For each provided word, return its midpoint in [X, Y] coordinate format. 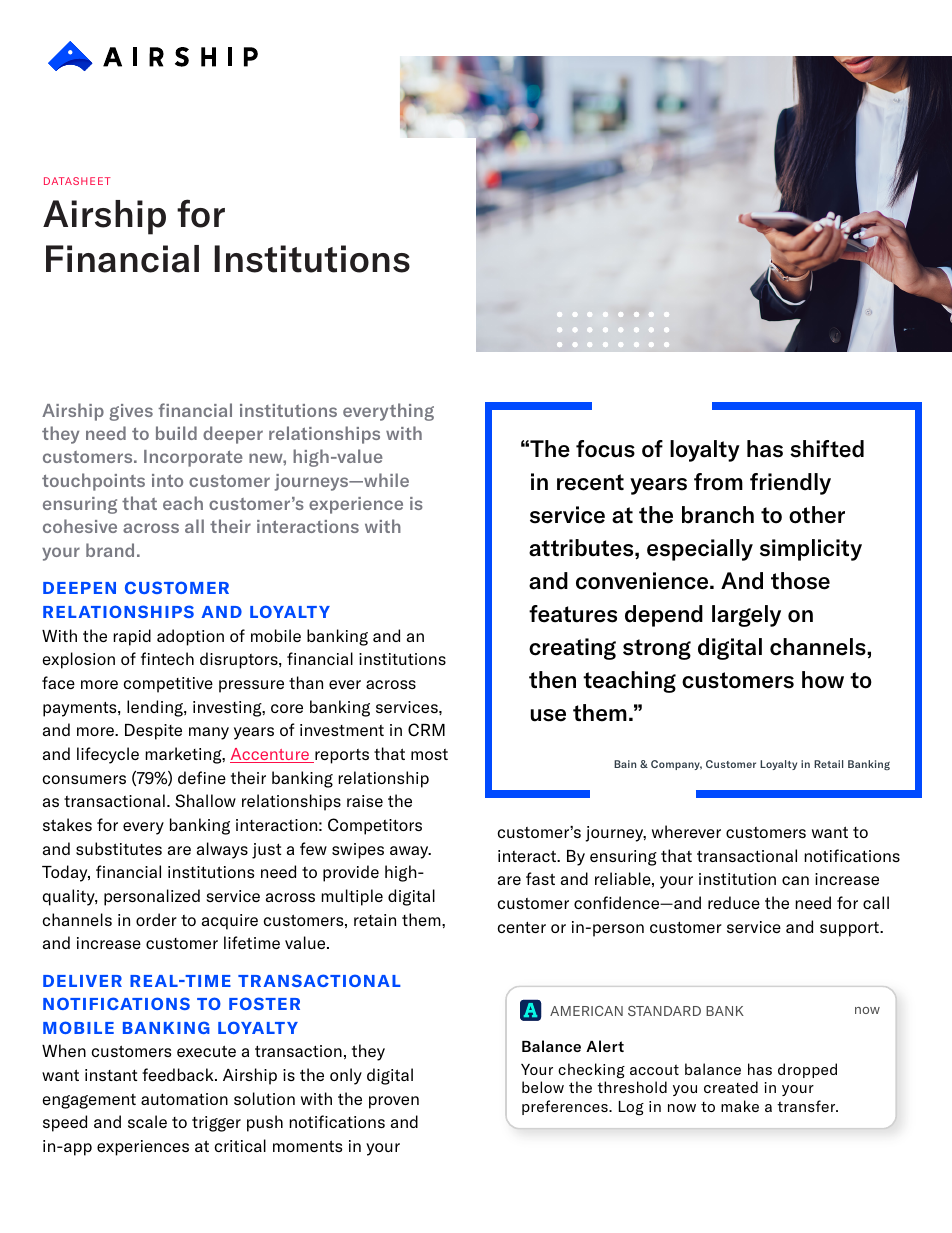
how [823, 680]
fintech [167, 658]
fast [540, 878]
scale [147, 1121]
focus [605, 449]
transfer [807, 1106]
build [176, 433]
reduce [734, 902]
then [552, 680]
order [156, 919]
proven [394, 1102]
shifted [827, 449]
